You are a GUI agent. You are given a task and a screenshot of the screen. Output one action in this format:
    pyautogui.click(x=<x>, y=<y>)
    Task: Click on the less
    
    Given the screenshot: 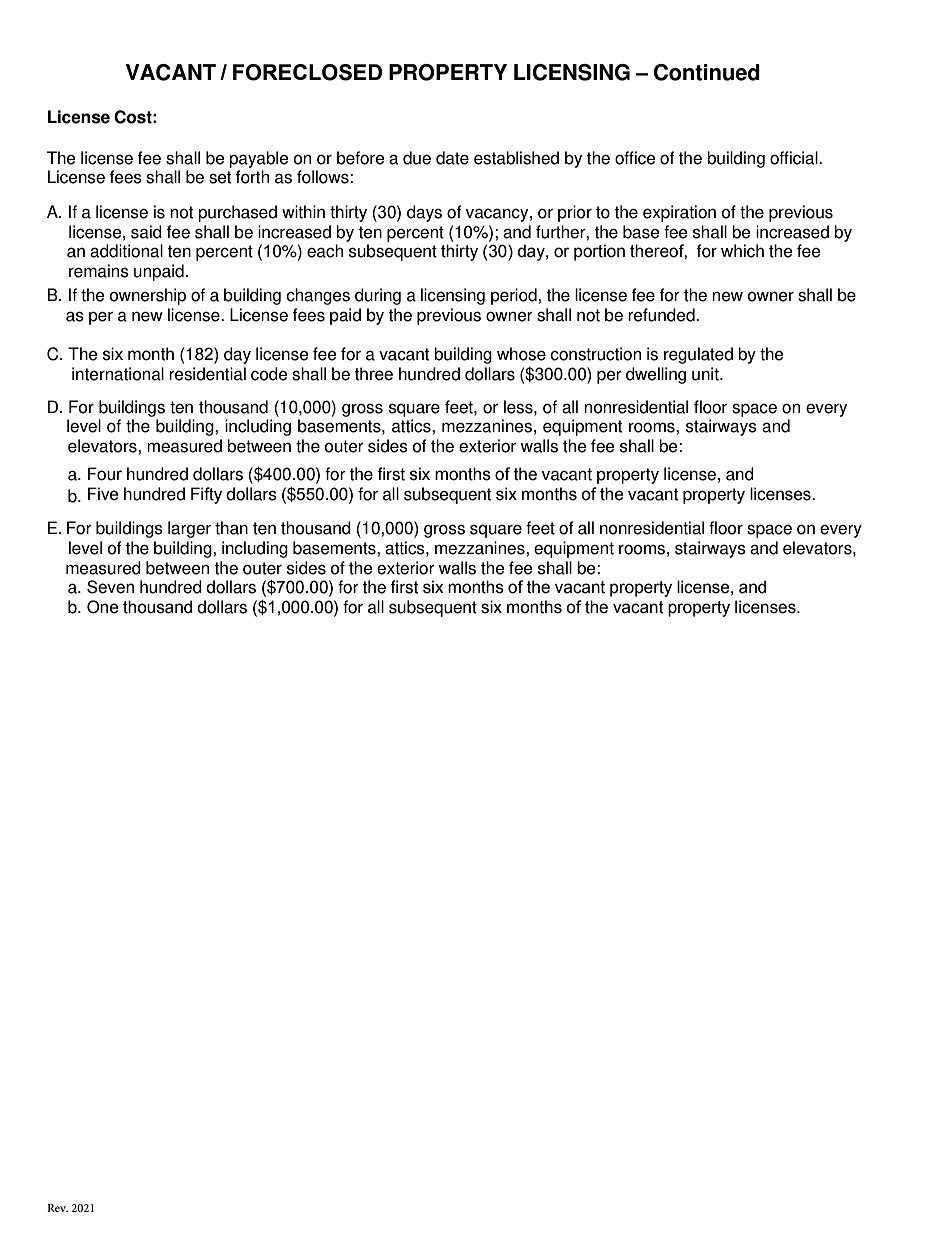 What is the action you would take?
    pyautogui.click(x=519, y=407)
